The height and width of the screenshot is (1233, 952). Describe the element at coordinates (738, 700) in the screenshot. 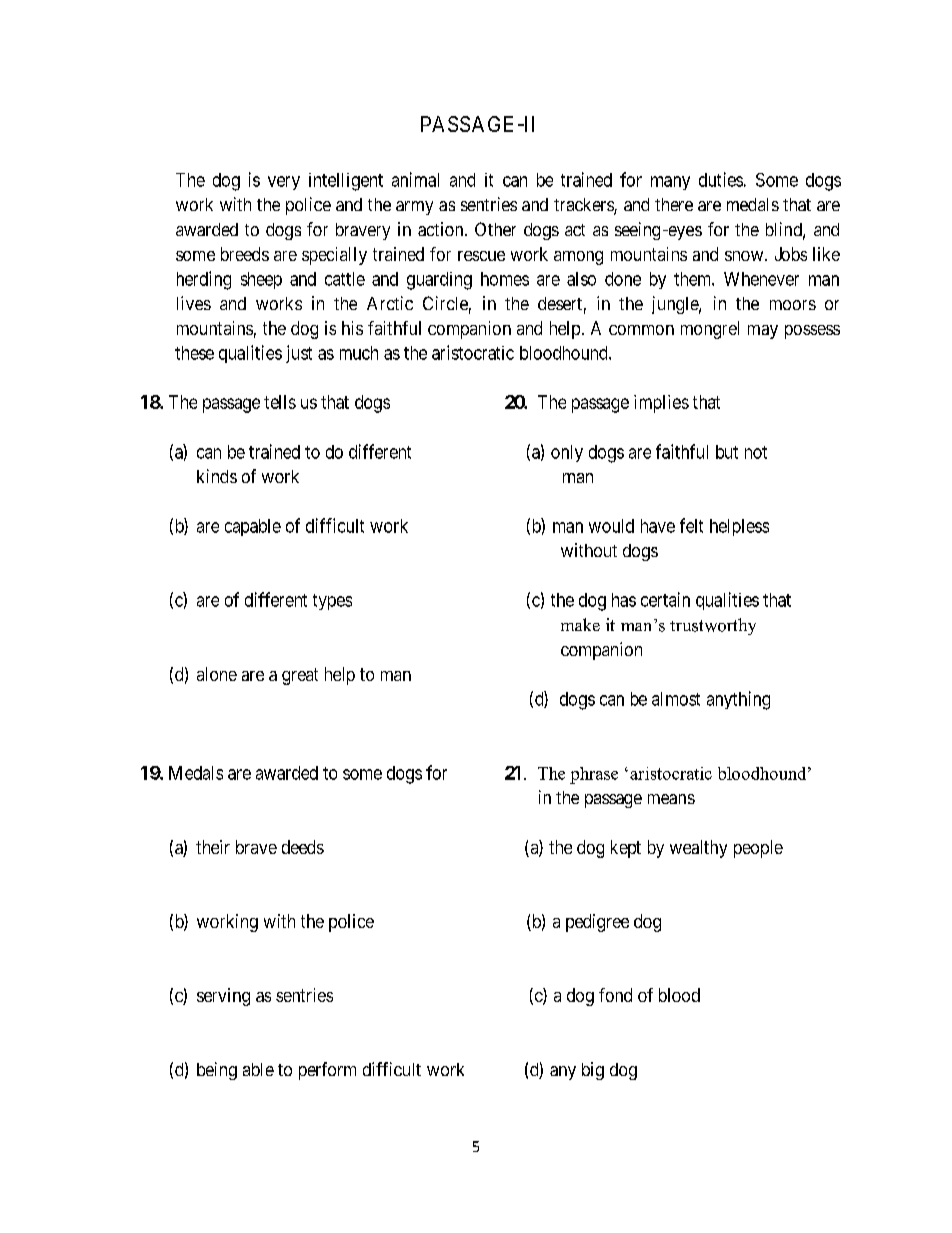

I see `anything` at that location.
